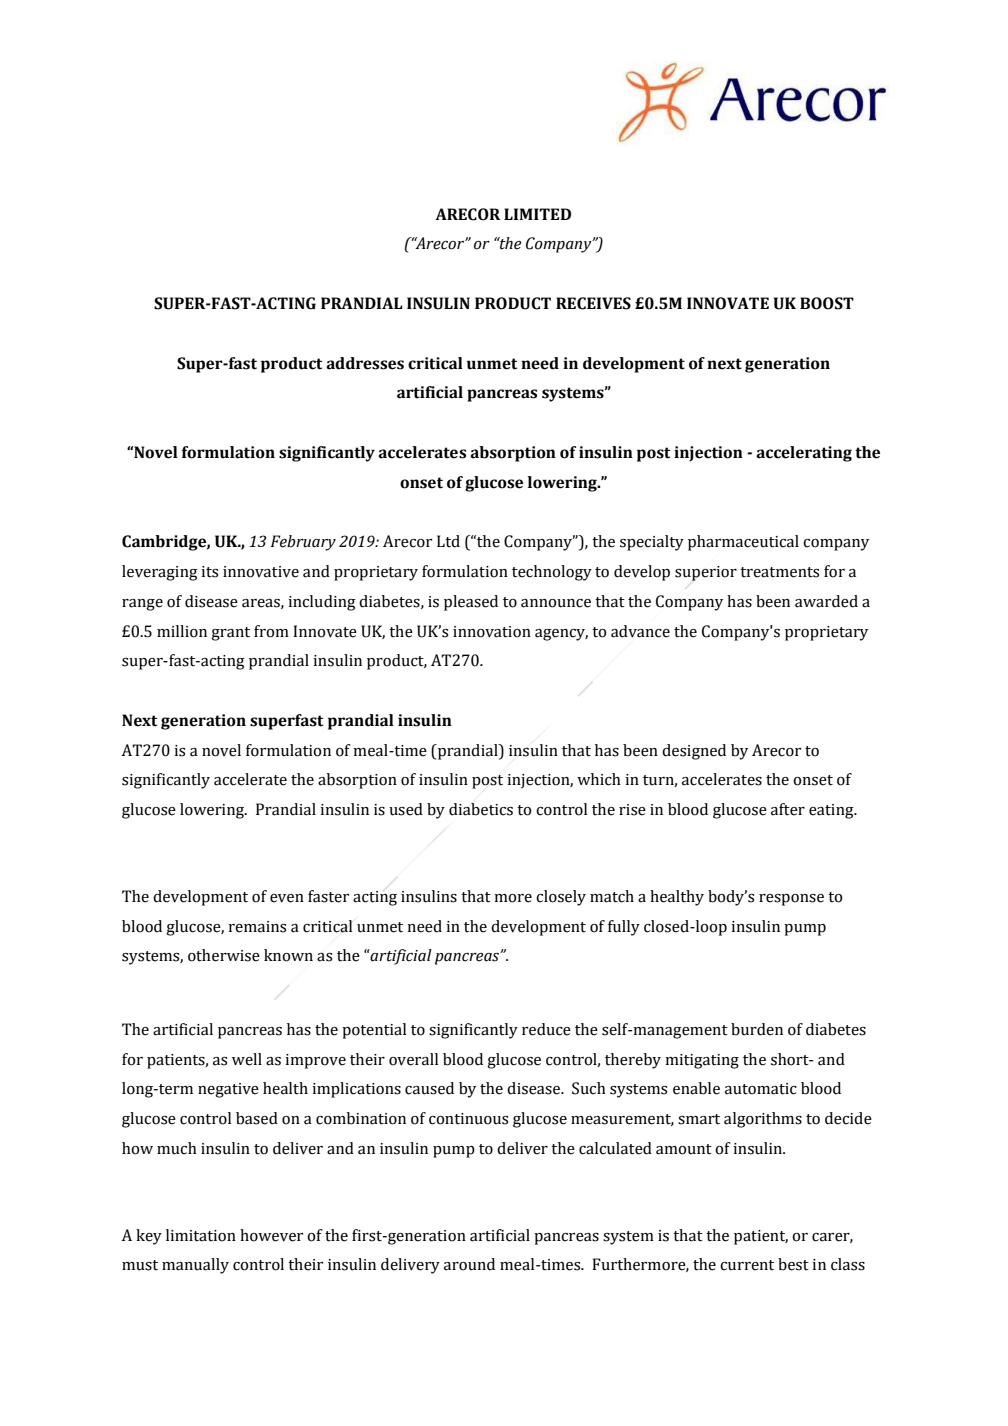 Image resolution: width=1008 pixels, height=1426 pixels. What do you see at coordinates (827, 303) in the screenshot?
I see `BOOST` at bounding box center [827, 303].
